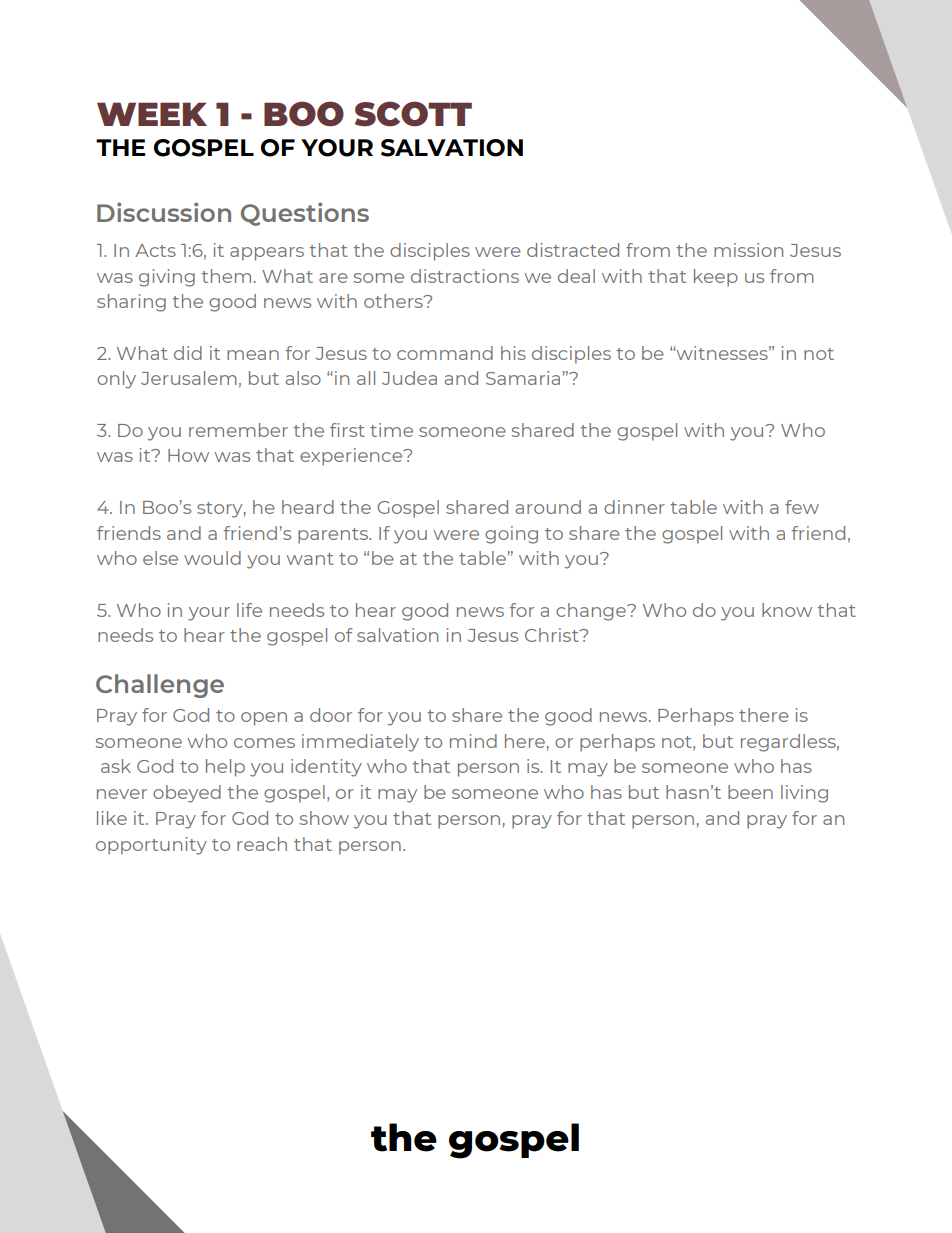 The height and width of the page is (1233, 952). What do you see at coordinates (152, 114) in the page?
I see `WEEK` at bounding box center [152, 114].
